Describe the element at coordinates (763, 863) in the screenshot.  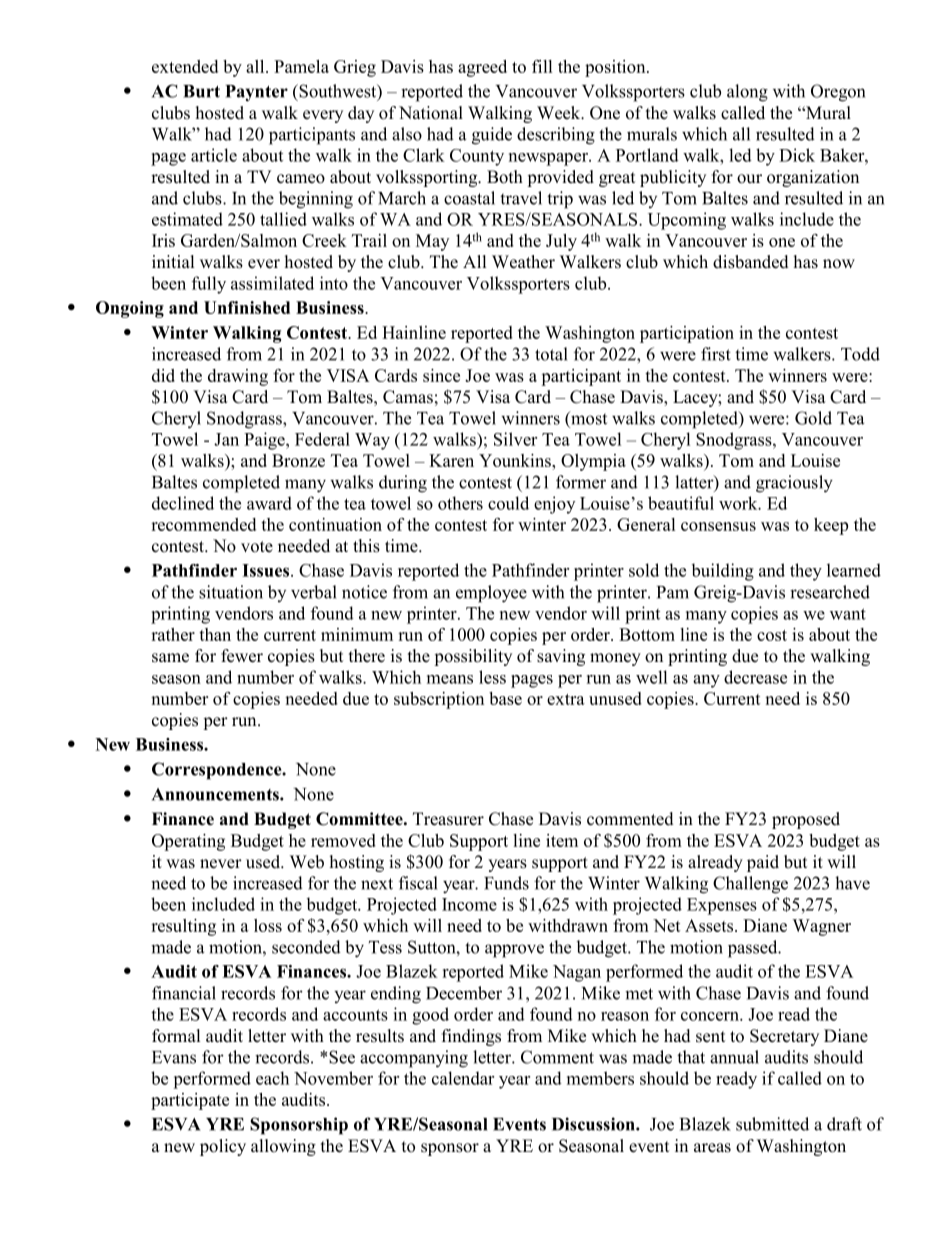
I see `paid` at that location.
